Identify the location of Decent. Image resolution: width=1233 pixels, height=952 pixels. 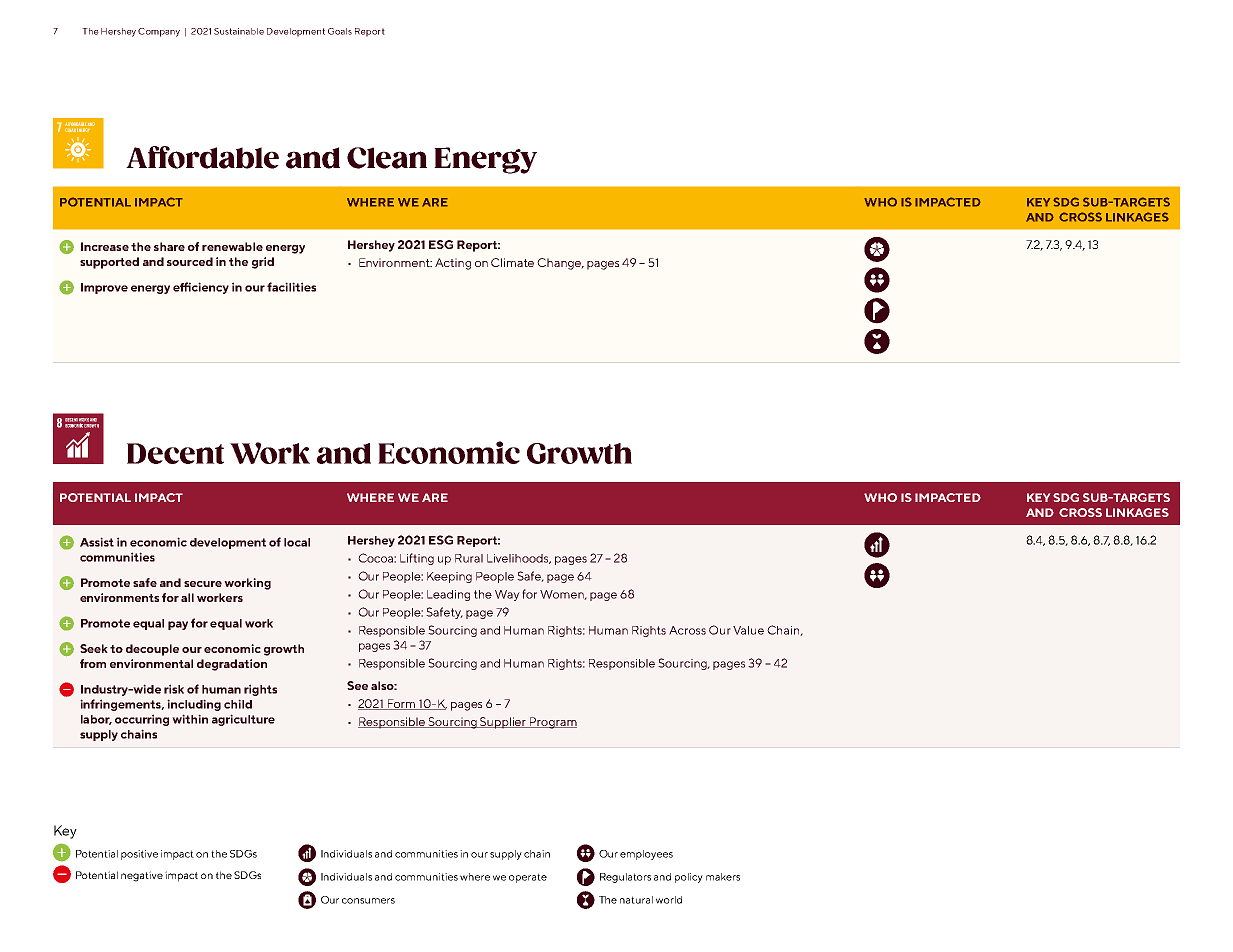
(175, 453).
